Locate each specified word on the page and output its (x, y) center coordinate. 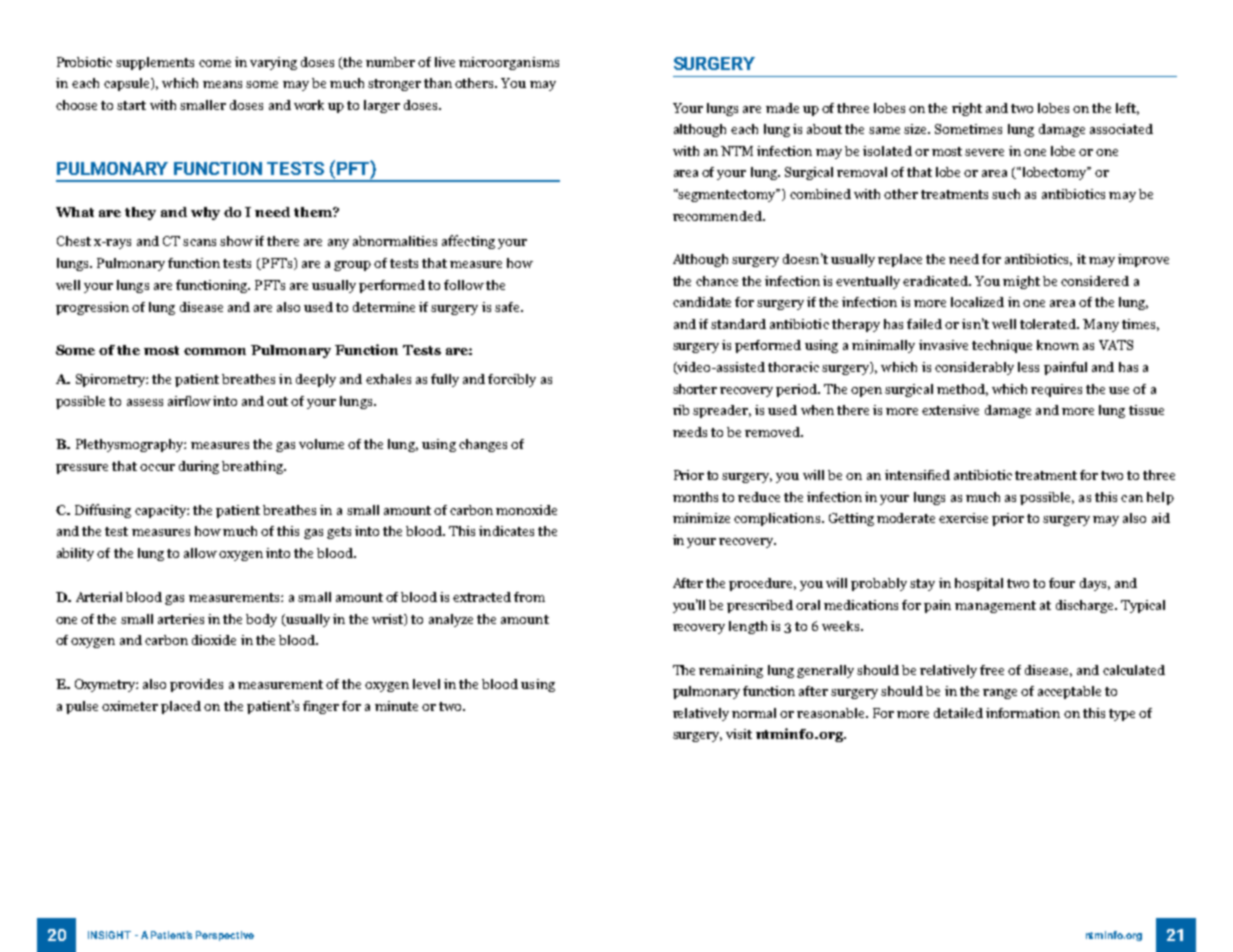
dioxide (214, 640)
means (222, 84)
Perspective (225, 936)
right (967, 109)
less (1028, 367)
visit (739, 734)
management (995, 607)
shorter (695, 389)
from (529, 597)
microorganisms (509, 63)
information (1023, 713)
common (215, 351)
